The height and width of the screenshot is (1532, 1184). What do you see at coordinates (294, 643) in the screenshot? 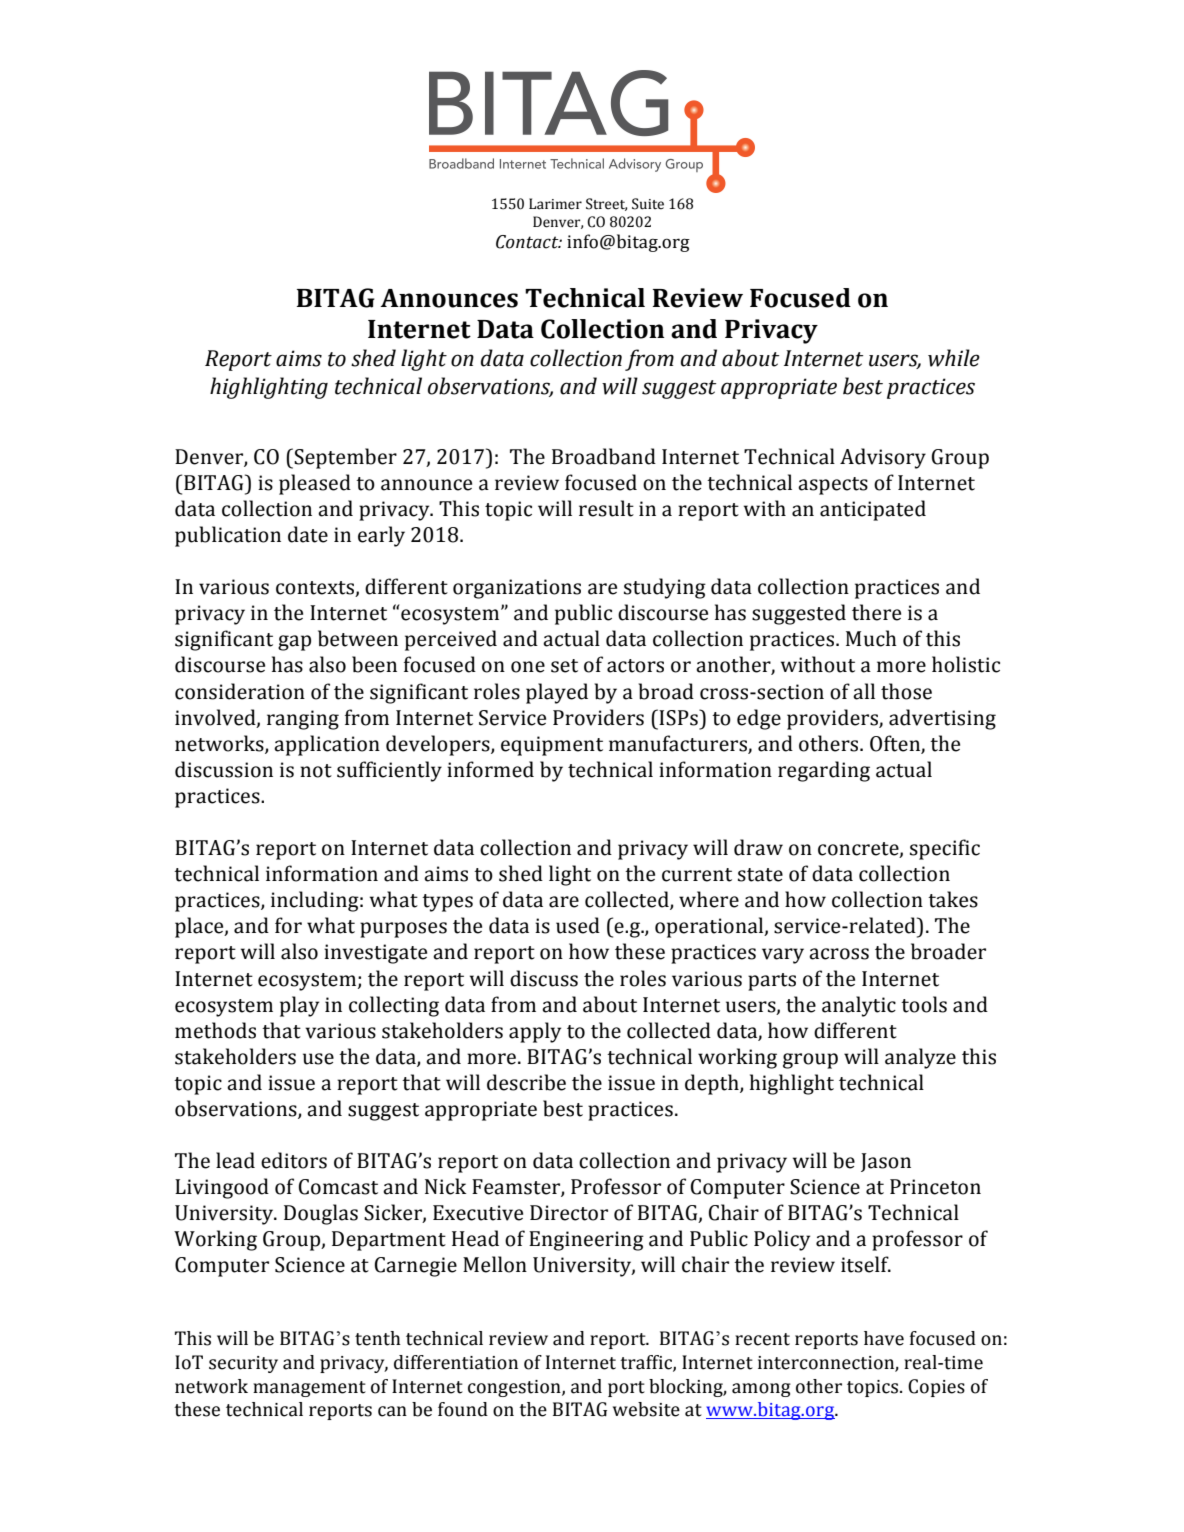
I see `gap` at bounding box center [294, 643].
